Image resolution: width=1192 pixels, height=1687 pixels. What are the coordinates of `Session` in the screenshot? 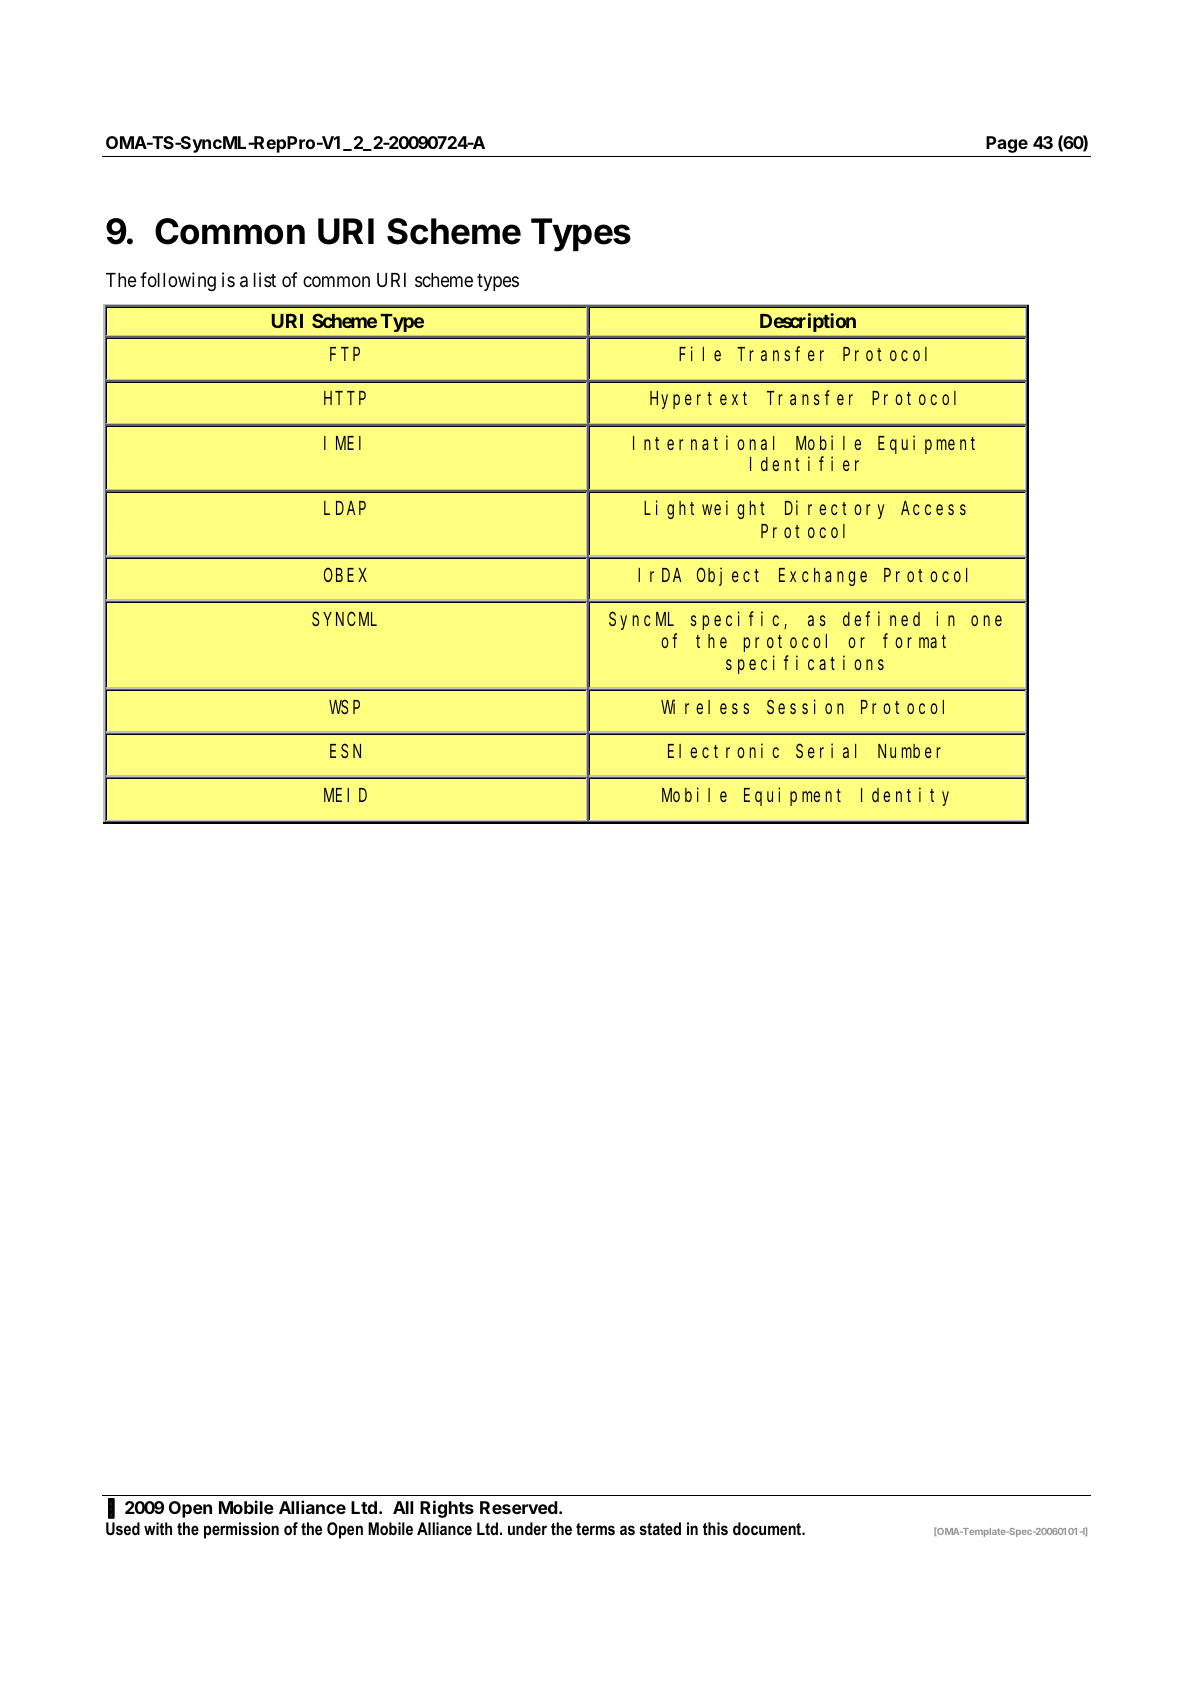 It's located at (805, 706).
